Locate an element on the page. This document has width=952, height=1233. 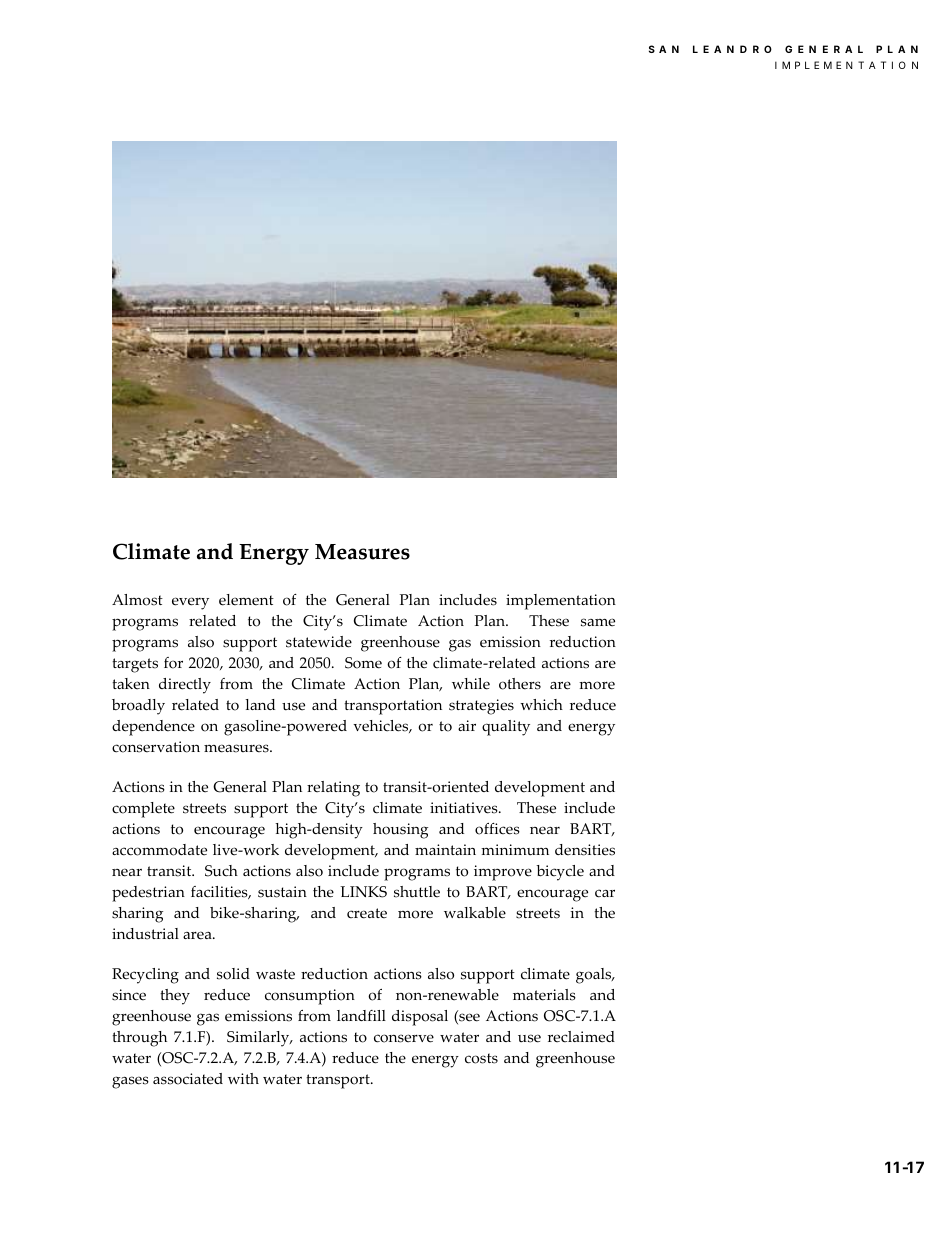
walkable is located at coordinates (475, 913).
